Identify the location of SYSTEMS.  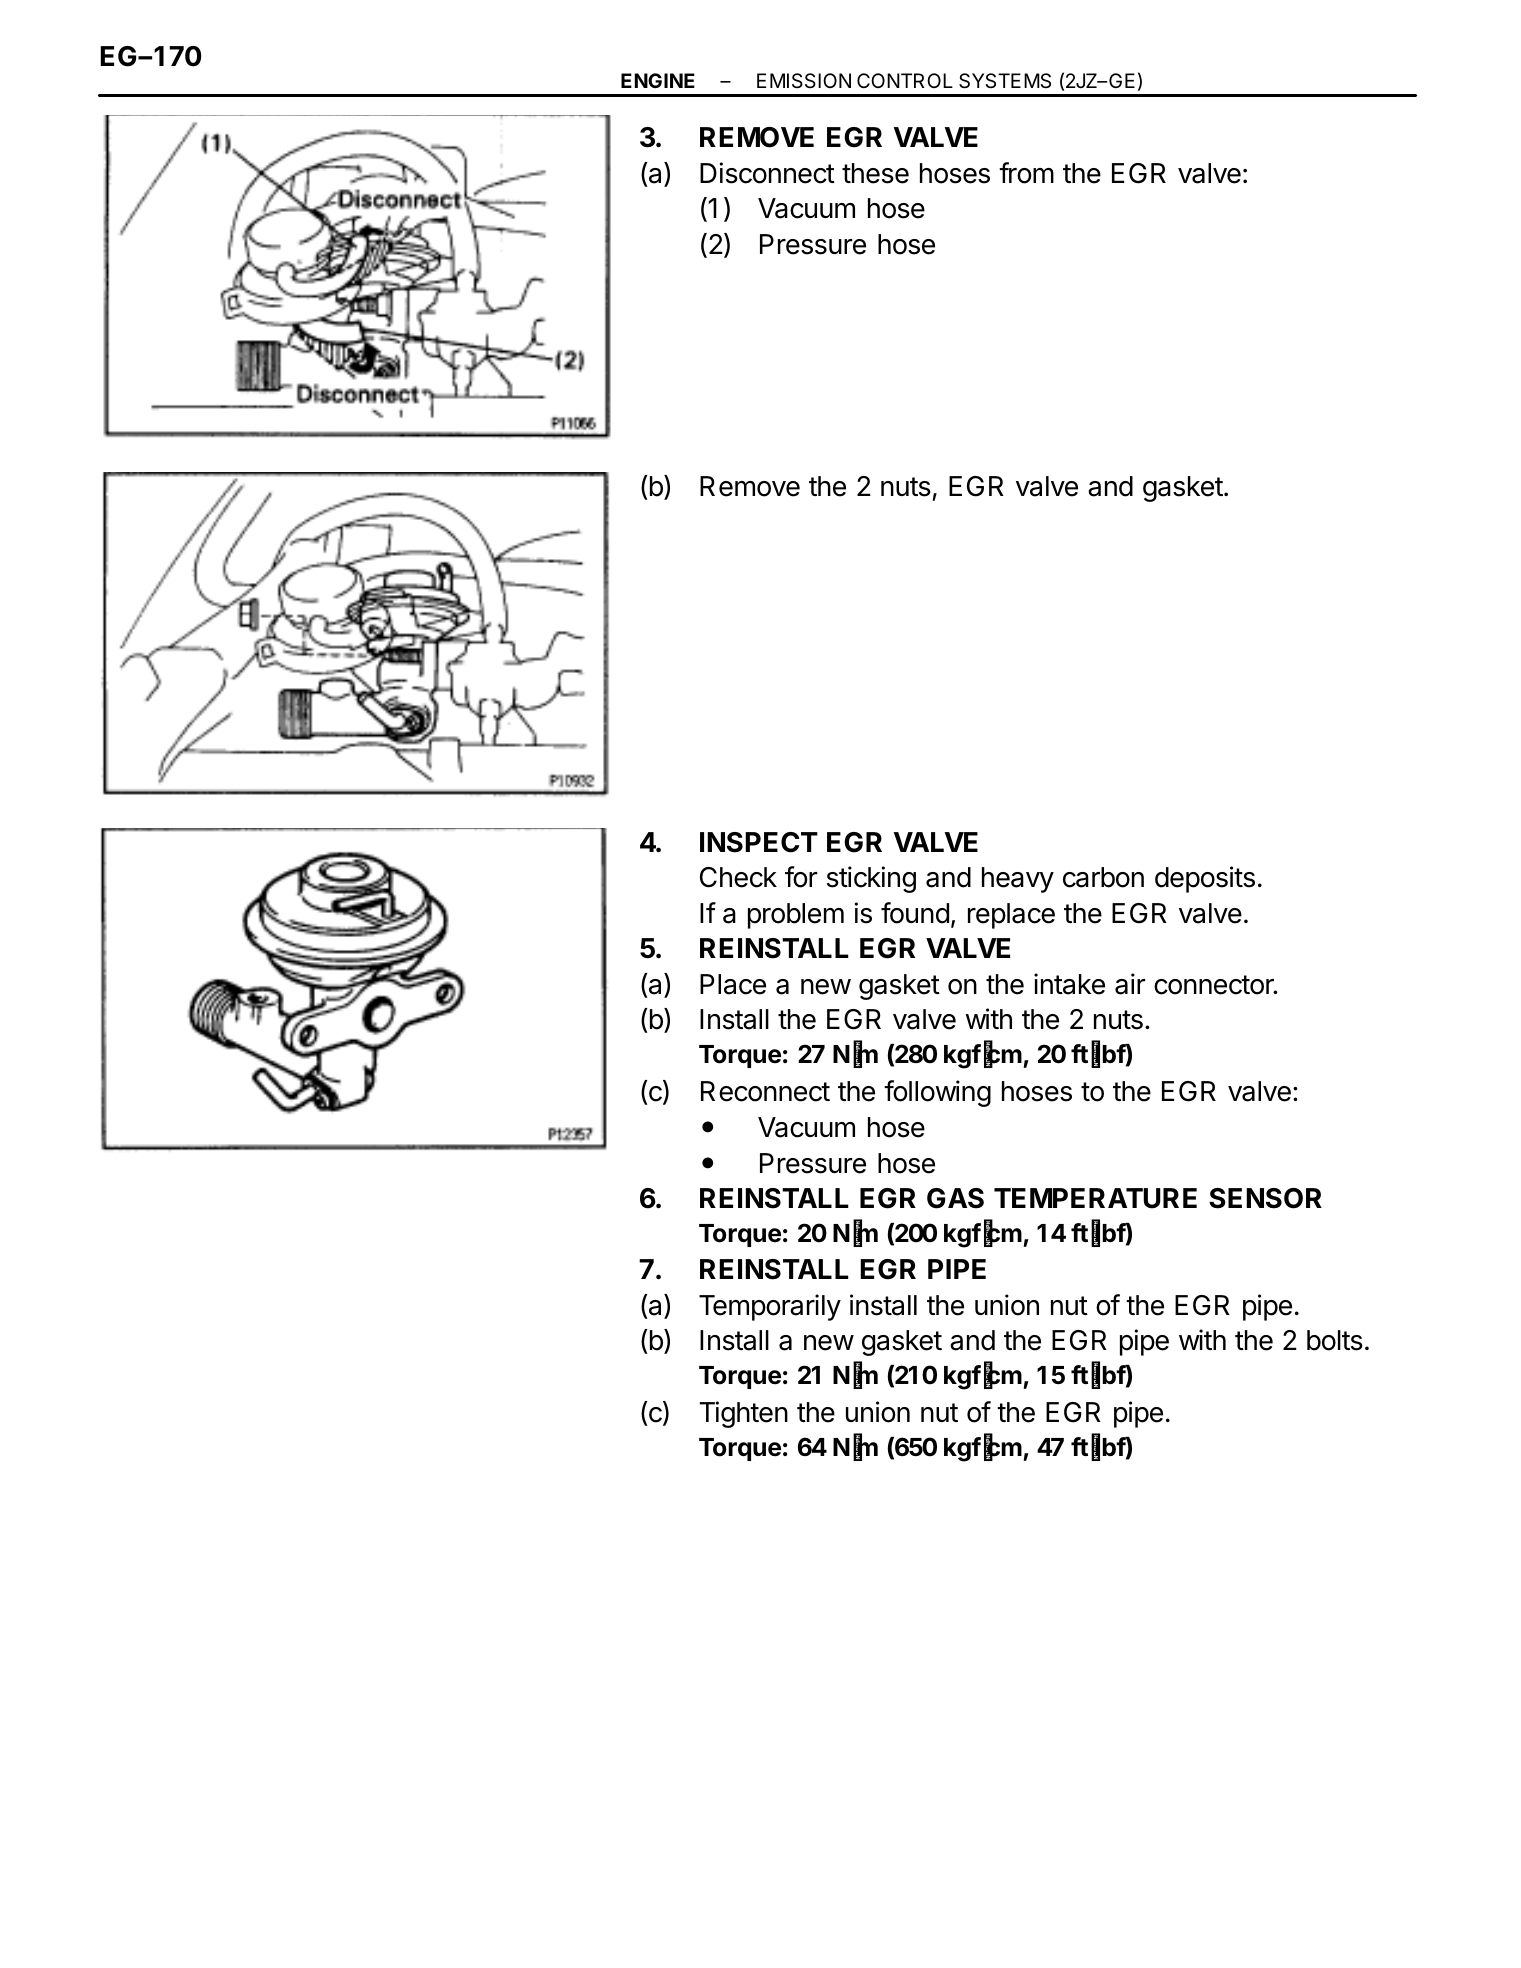
(1005, 81).
